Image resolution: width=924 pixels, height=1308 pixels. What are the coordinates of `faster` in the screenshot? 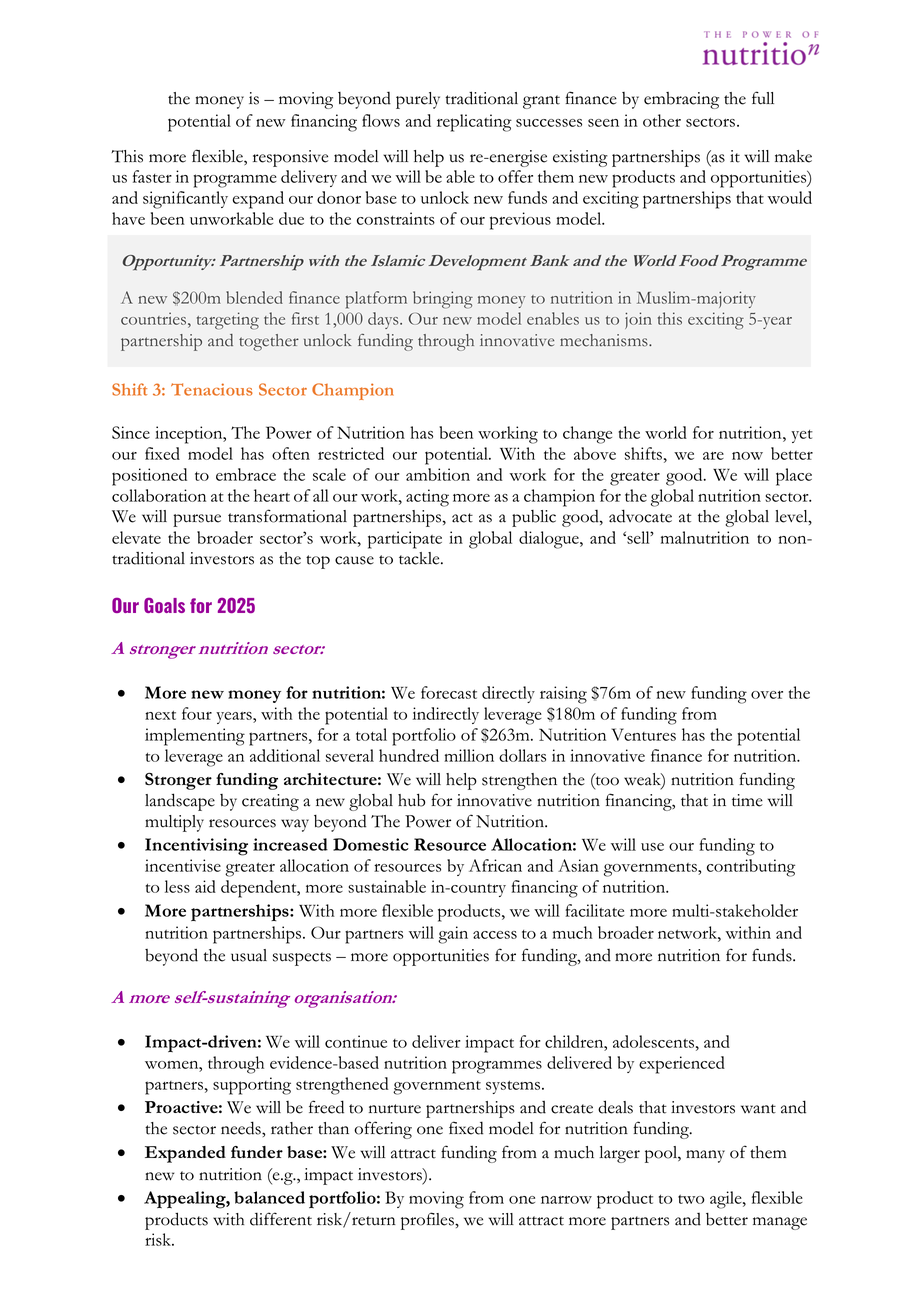 It's located at (152, 176).
